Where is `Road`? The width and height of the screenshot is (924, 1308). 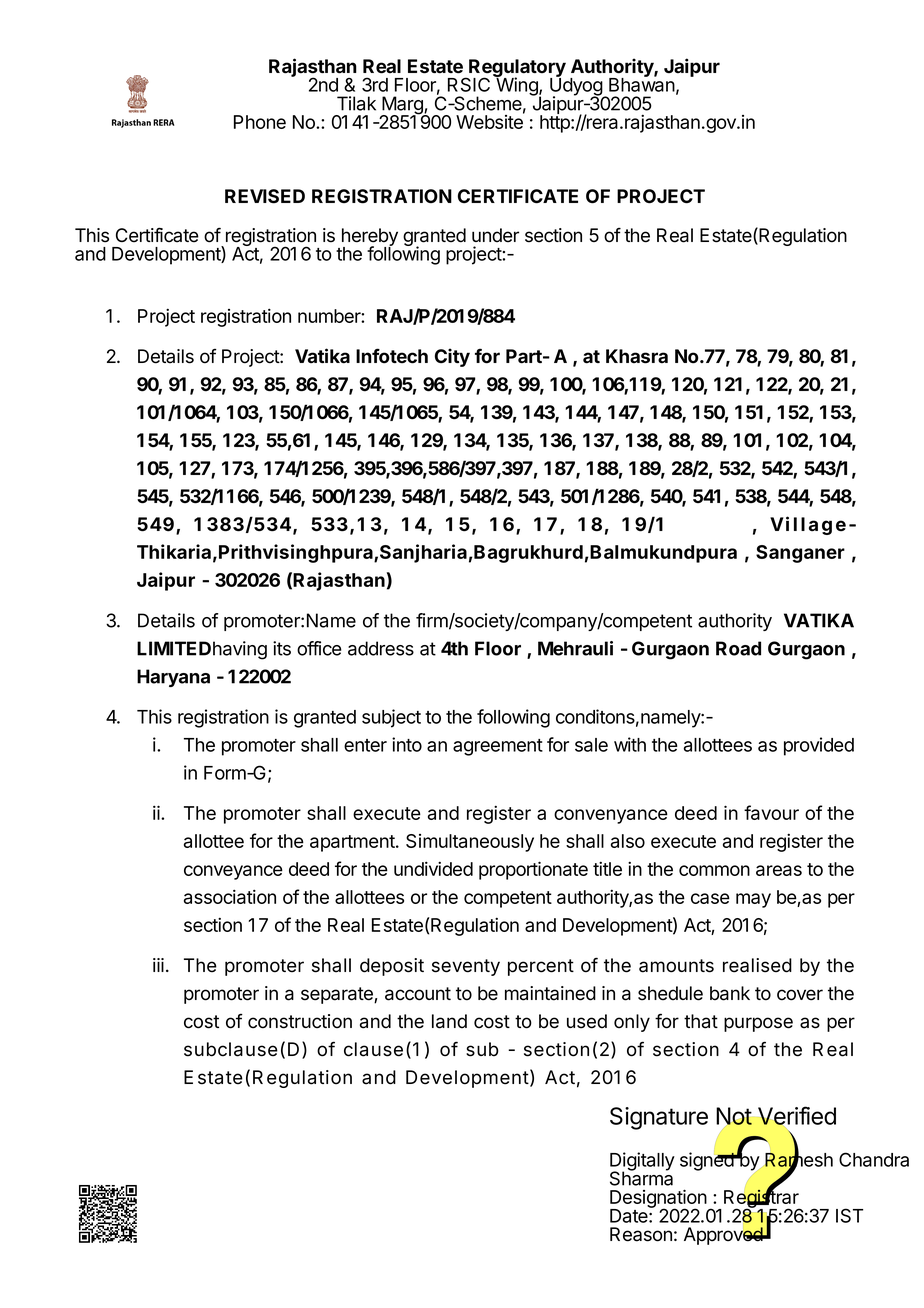
Road is located at coordinates (738, 648).
